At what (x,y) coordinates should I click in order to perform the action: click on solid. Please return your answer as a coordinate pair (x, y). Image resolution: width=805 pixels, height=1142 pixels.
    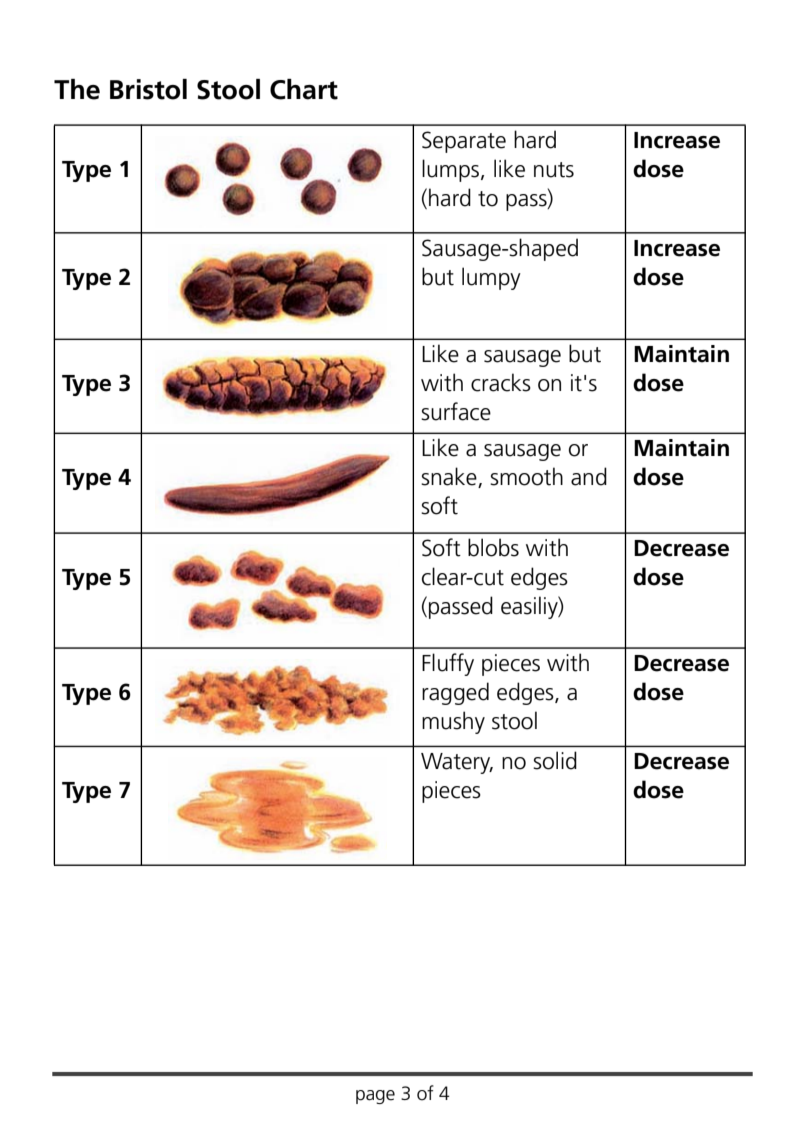
    Looking at the image, I should click on (555, 760).
